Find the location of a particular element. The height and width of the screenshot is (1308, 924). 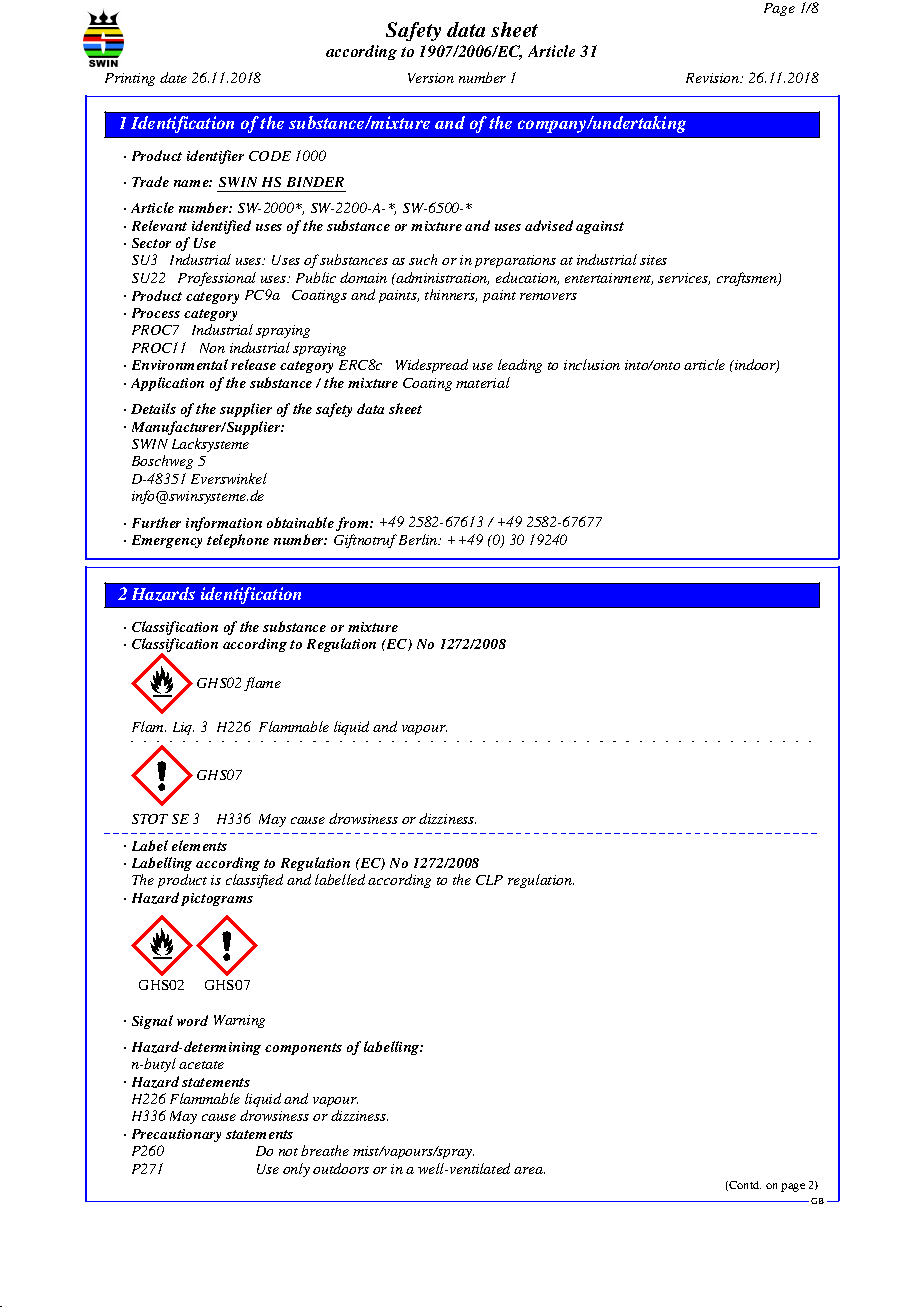

Precautionary is located at coordinates (176, 1135).
